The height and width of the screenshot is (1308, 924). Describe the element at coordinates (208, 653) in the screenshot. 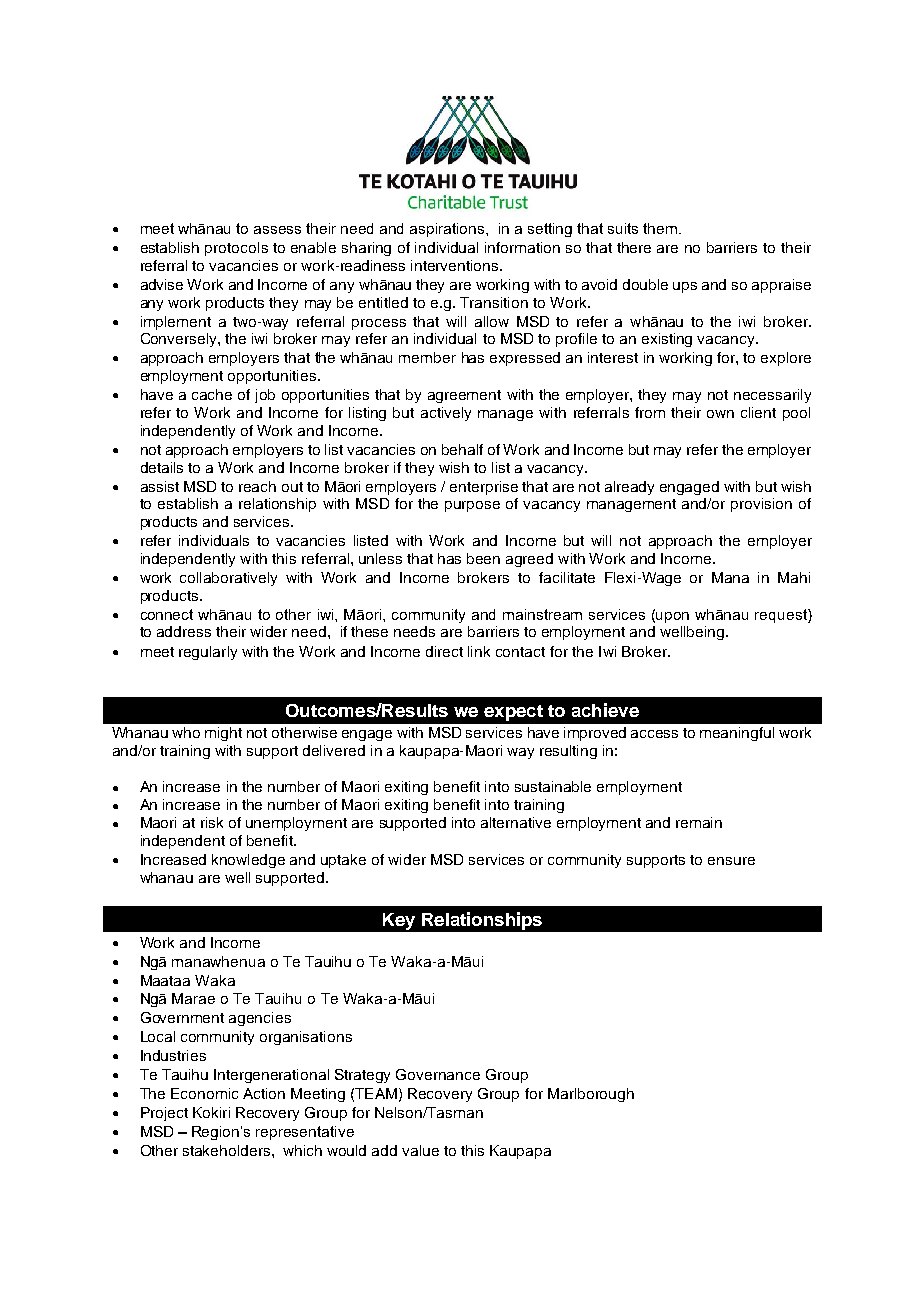

I see `regularly` at that location.
